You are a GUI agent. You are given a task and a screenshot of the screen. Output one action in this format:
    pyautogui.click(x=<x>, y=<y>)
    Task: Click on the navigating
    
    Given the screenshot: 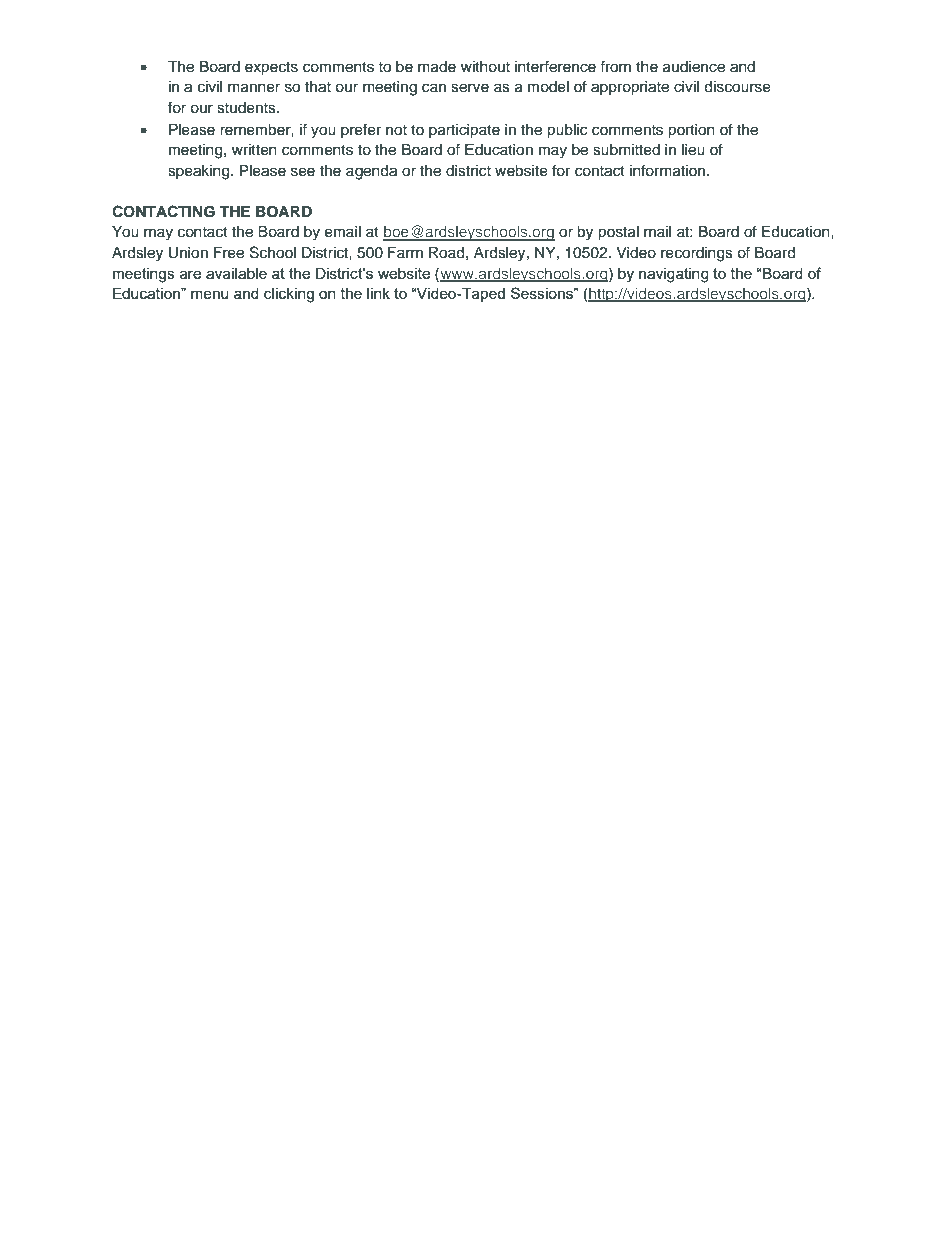 What is the action you would take?
    pyautogui.click(x=674, y=275)
